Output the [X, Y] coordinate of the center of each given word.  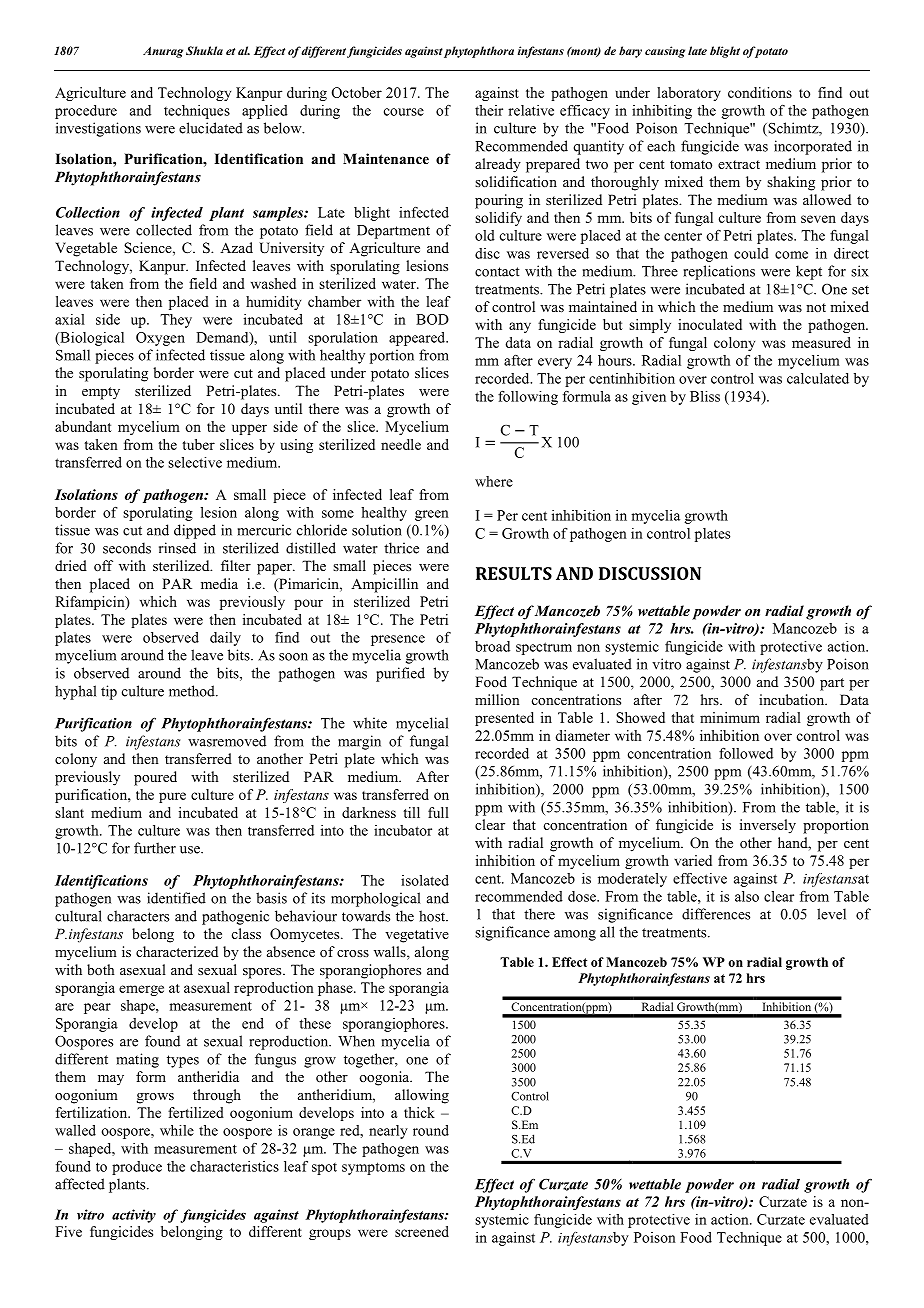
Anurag [163, 52]
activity [134, 1216]
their [489, 110]
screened [422, 1231]
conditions [760, 92]
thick [419, 1112]
